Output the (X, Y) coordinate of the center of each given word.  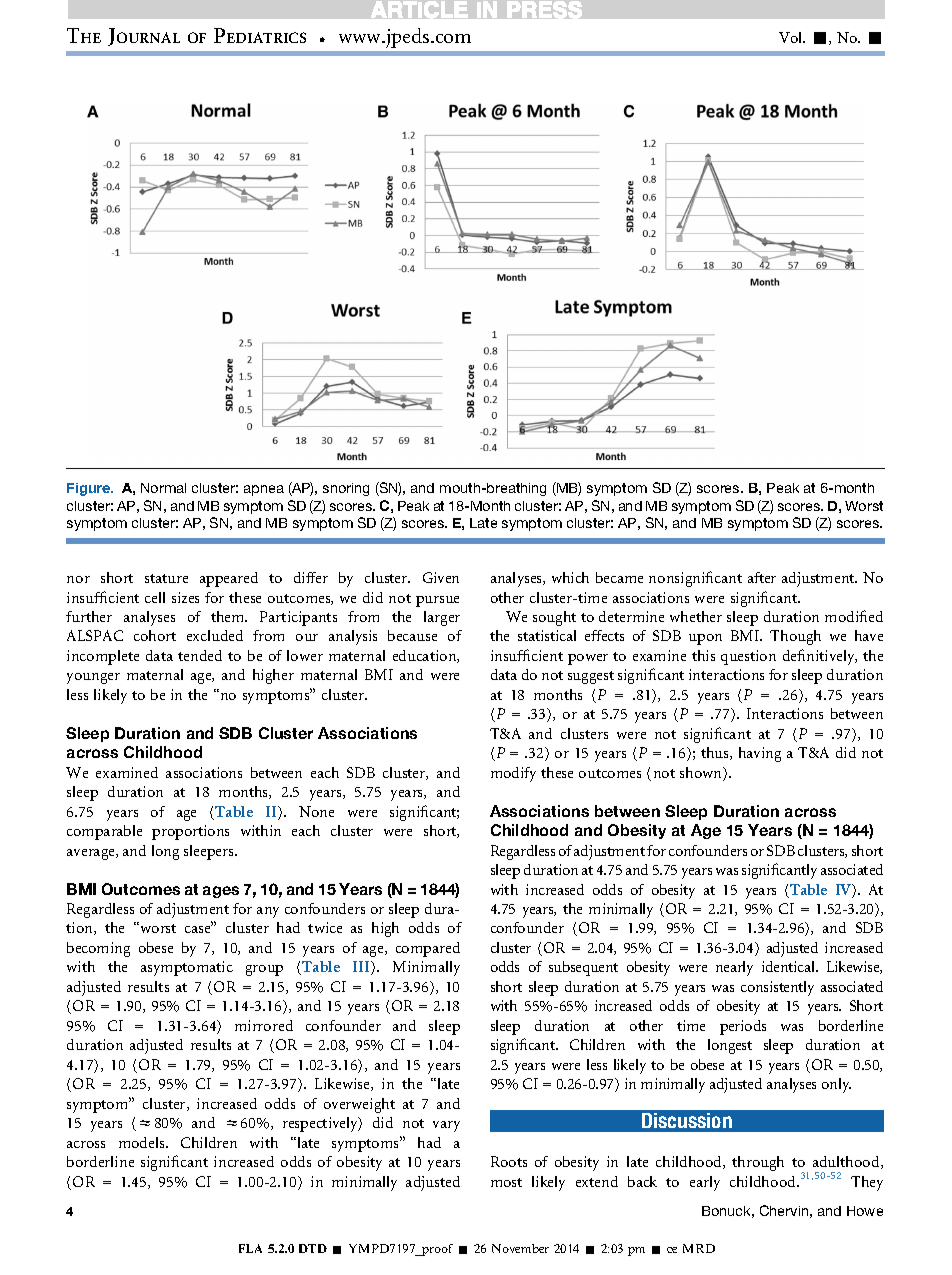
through (758, 1163)
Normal (163, 488)
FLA (250, 1248)
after (762, 577)
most (506, 1182)
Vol (792, 37)
